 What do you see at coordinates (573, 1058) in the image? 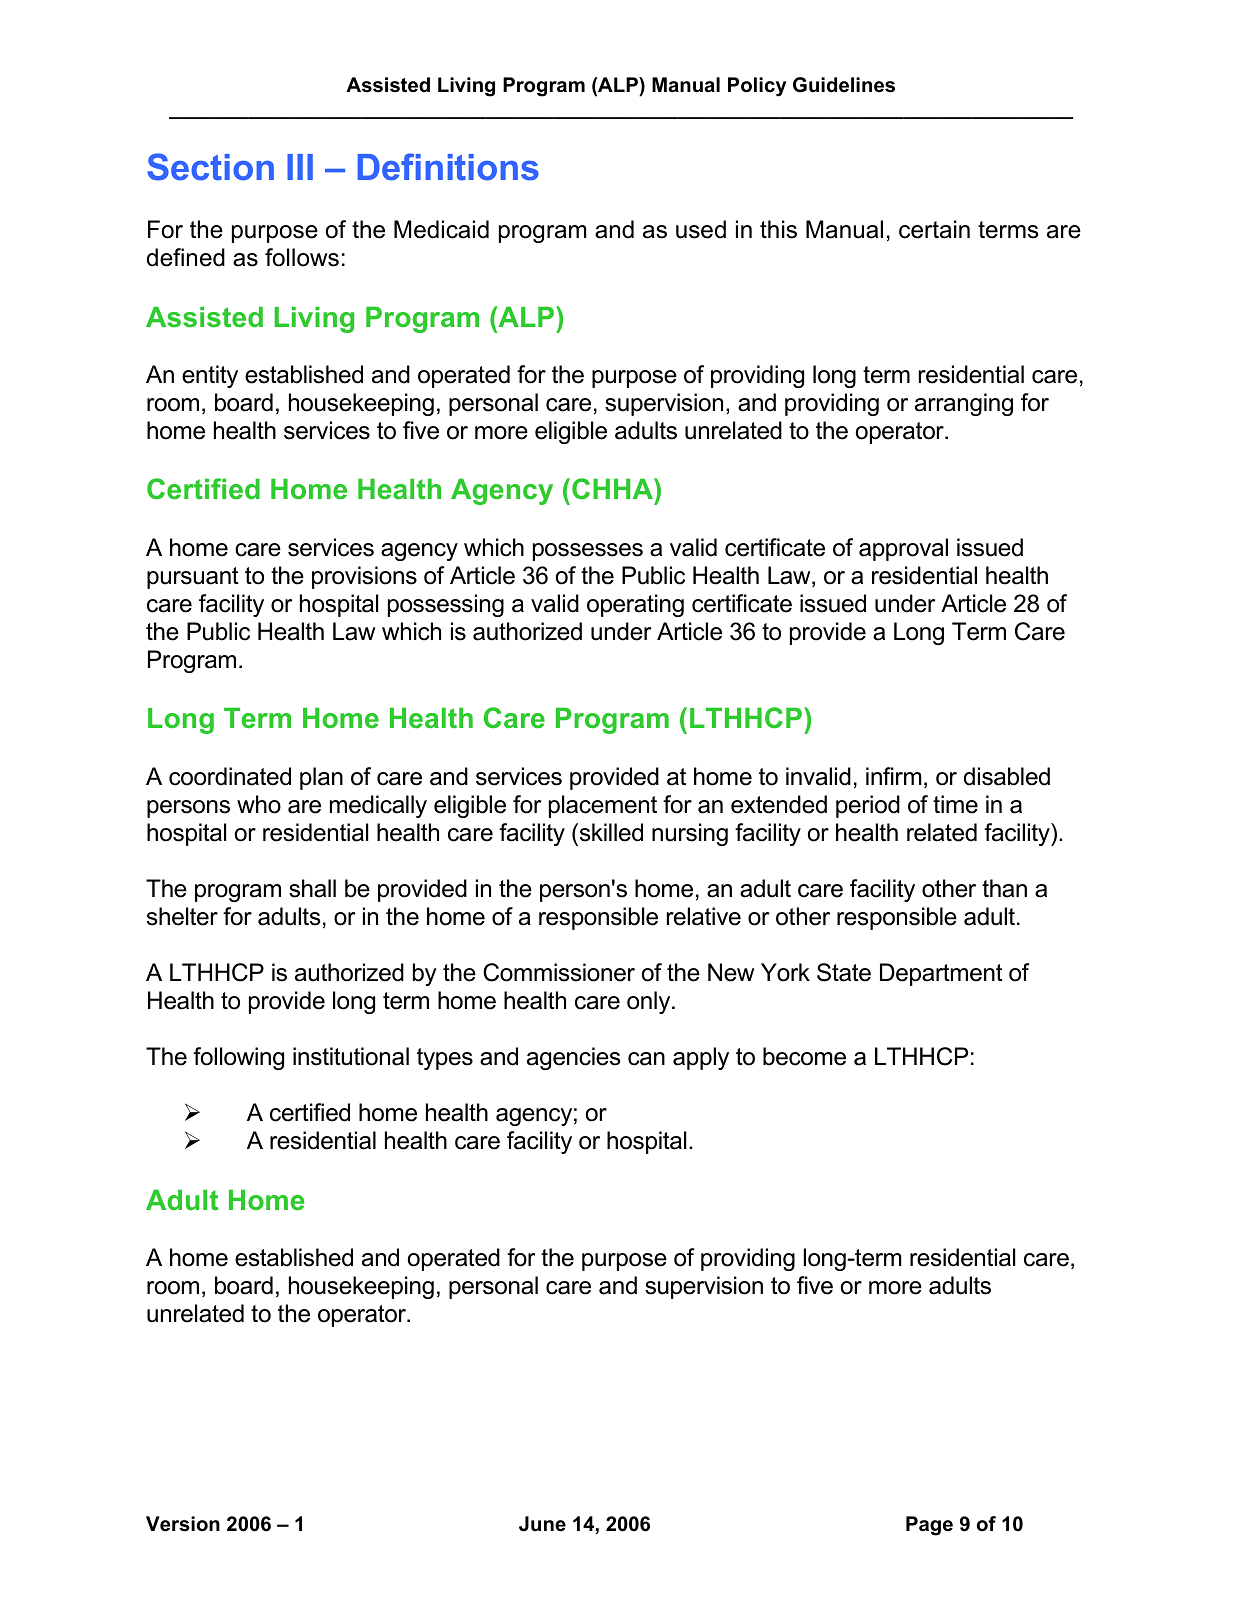
I see `agencies` at bounding box center [573, 1058].
